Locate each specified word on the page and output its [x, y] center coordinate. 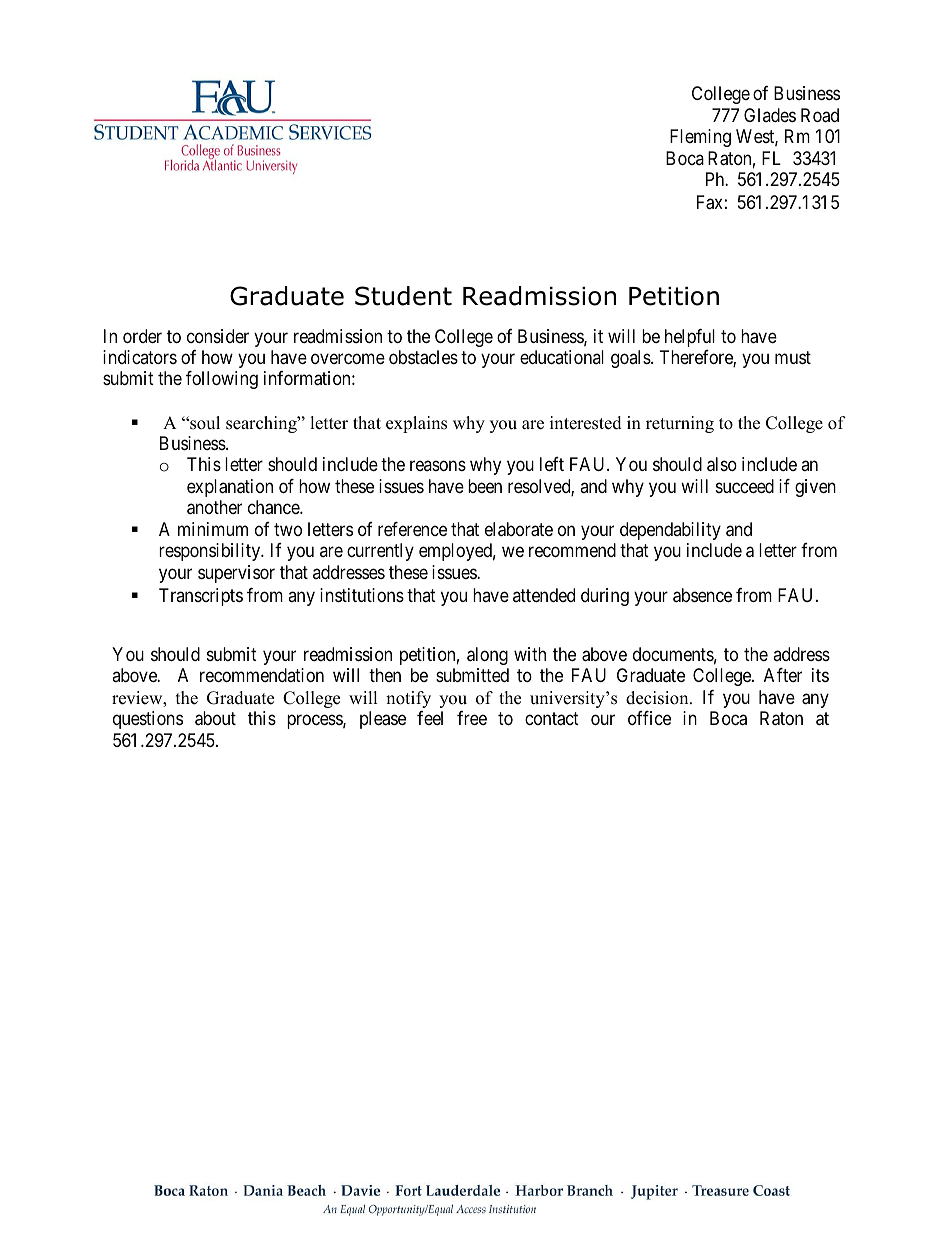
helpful [690, 338]
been [485, 486]
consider [218, 336]
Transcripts [201, 597]
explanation [230, 488]
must [793, 357]
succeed [745, 486]
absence [702, 595]
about [215, 718]
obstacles [423, 357]
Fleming [700, 138]
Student [403, 296]
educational [562, 357]
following [222, 380]
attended [544, 595]
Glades [770, 115]
